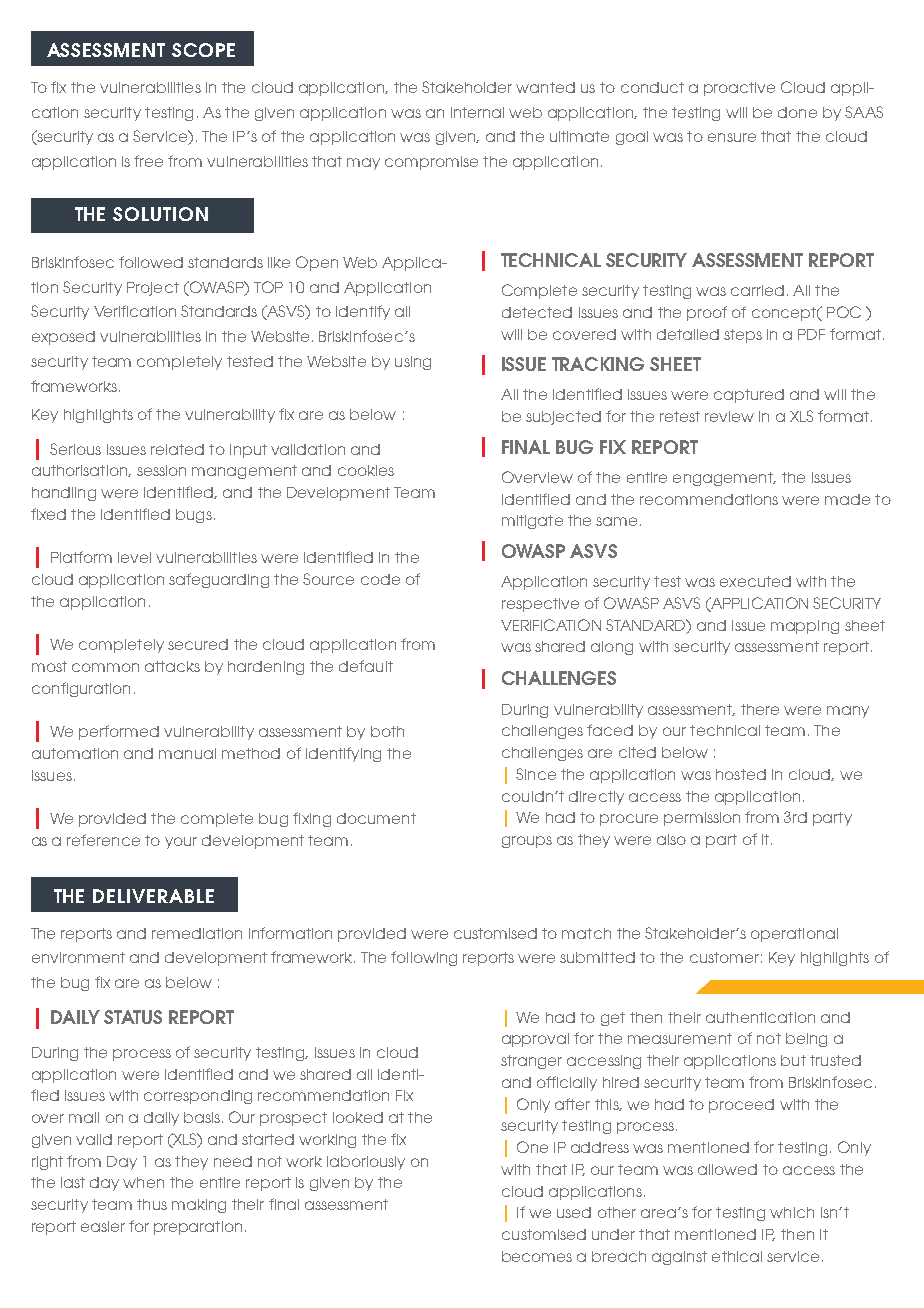 This screenshot has height=1308, width=924. Describe the element at coordinates (152, 1204) in the screenshot. I see `thus` at that location.
